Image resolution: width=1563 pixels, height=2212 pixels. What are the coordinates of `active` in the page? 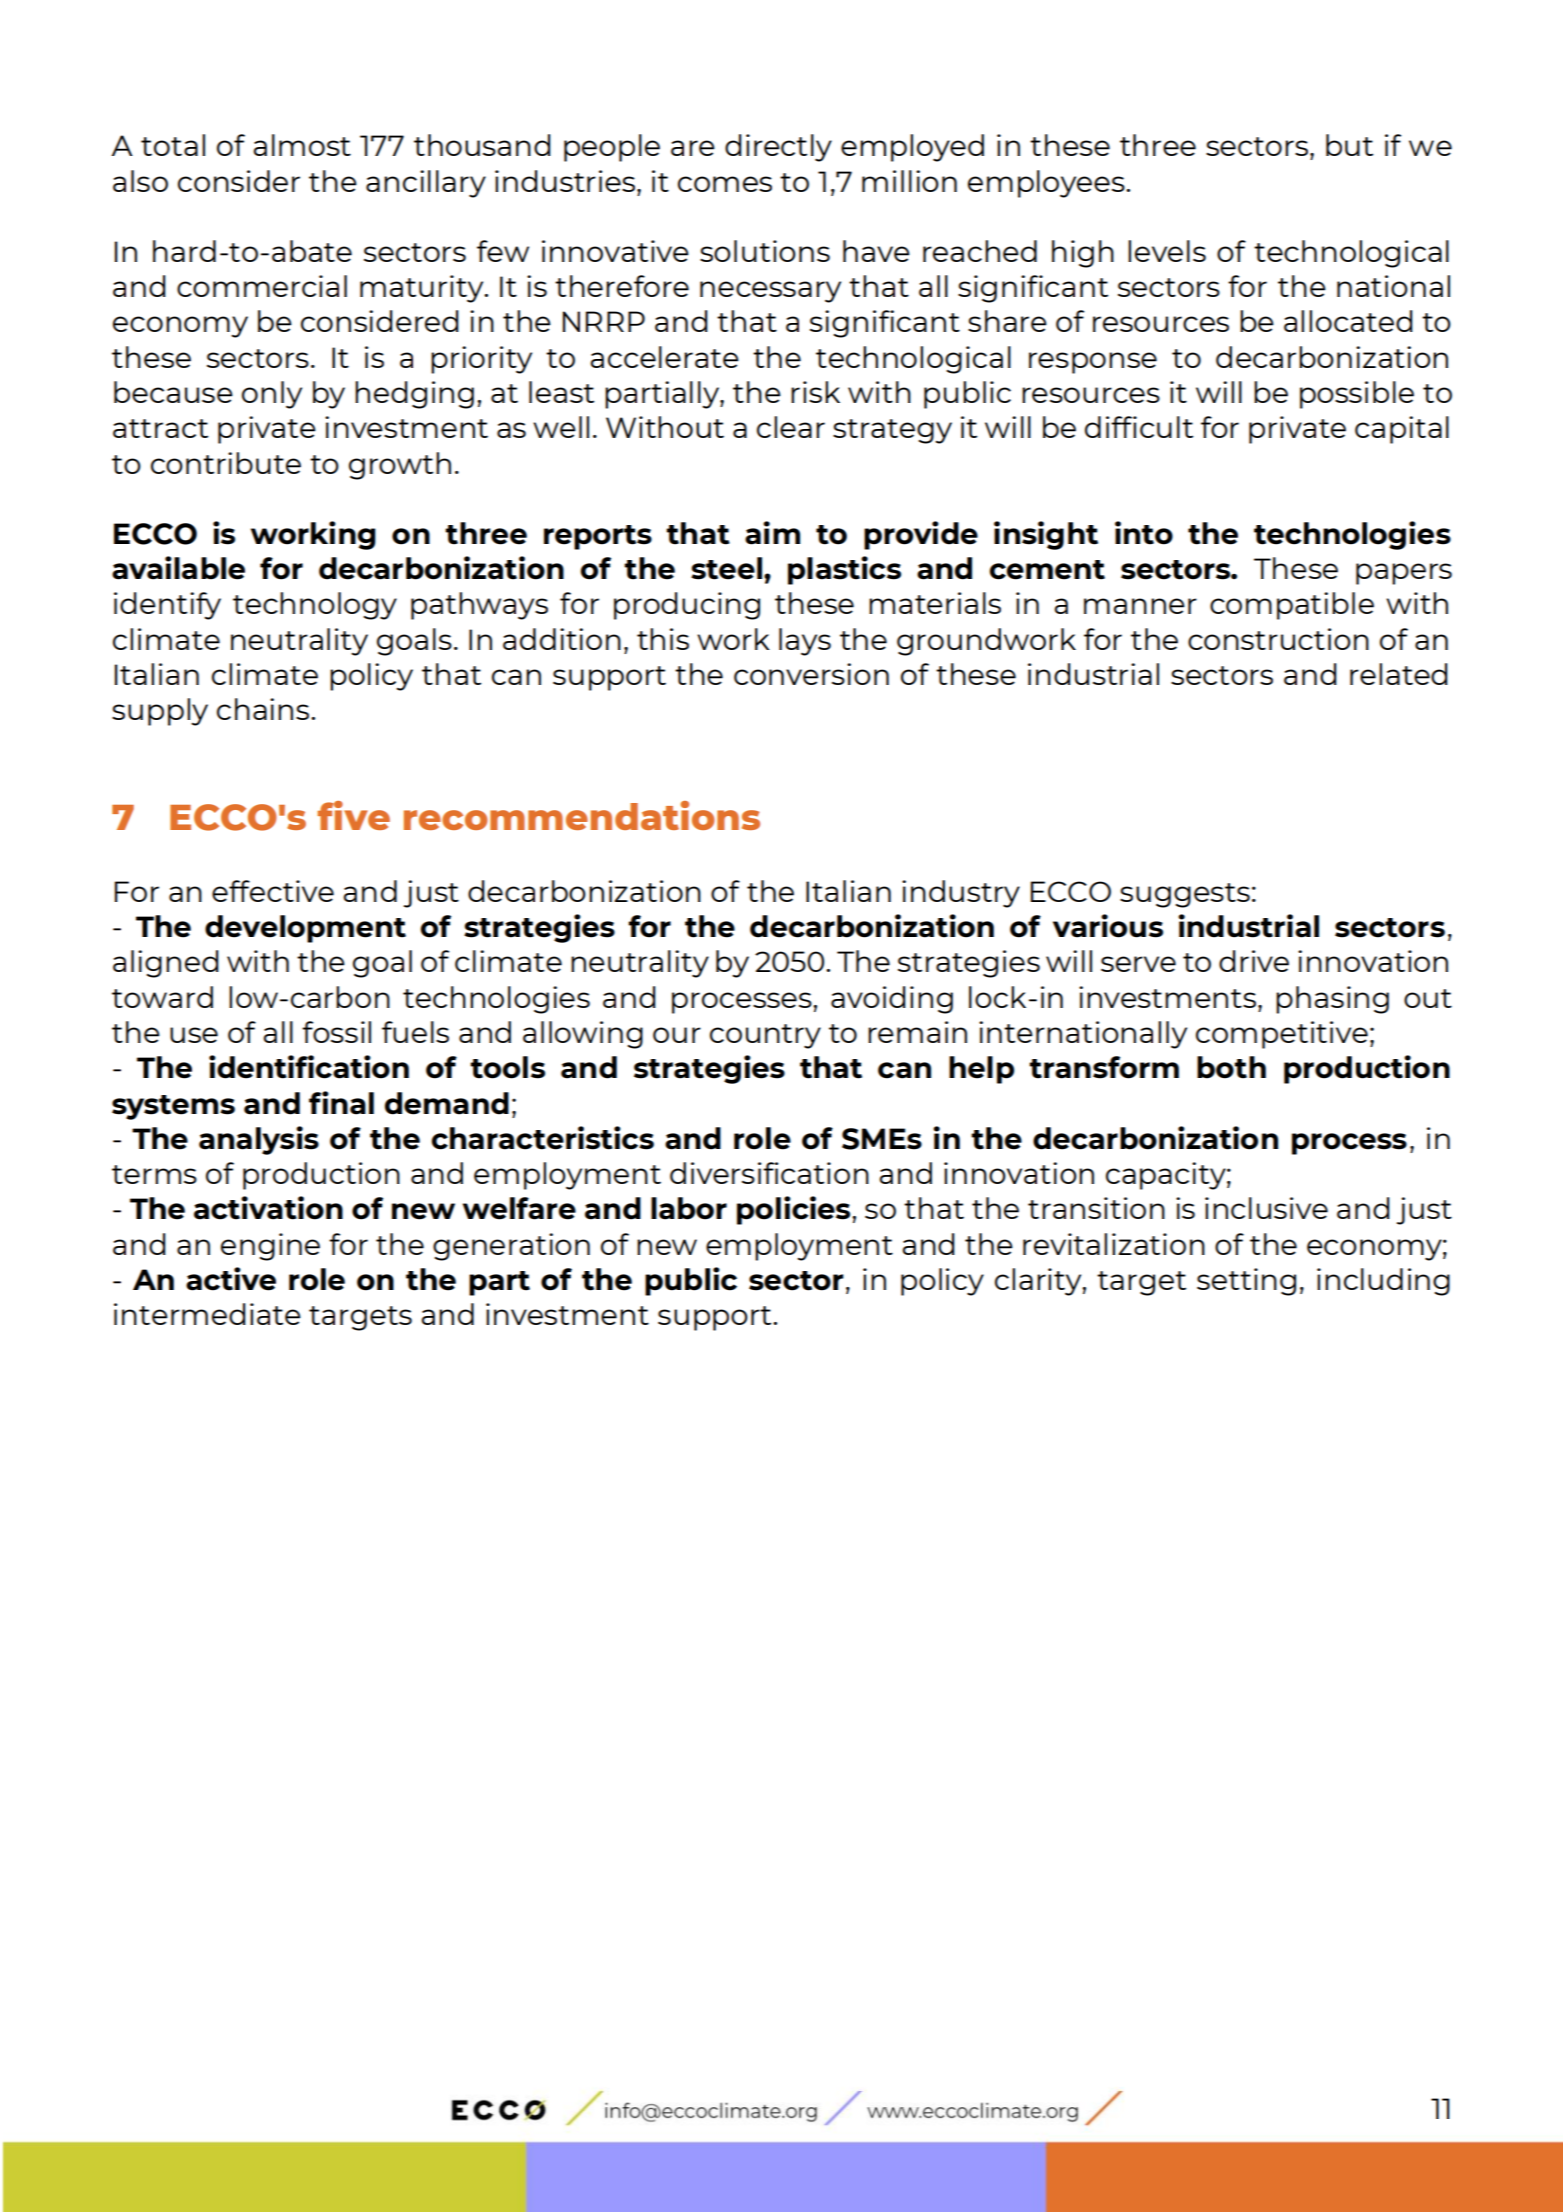 It's located at (231, 1279).
